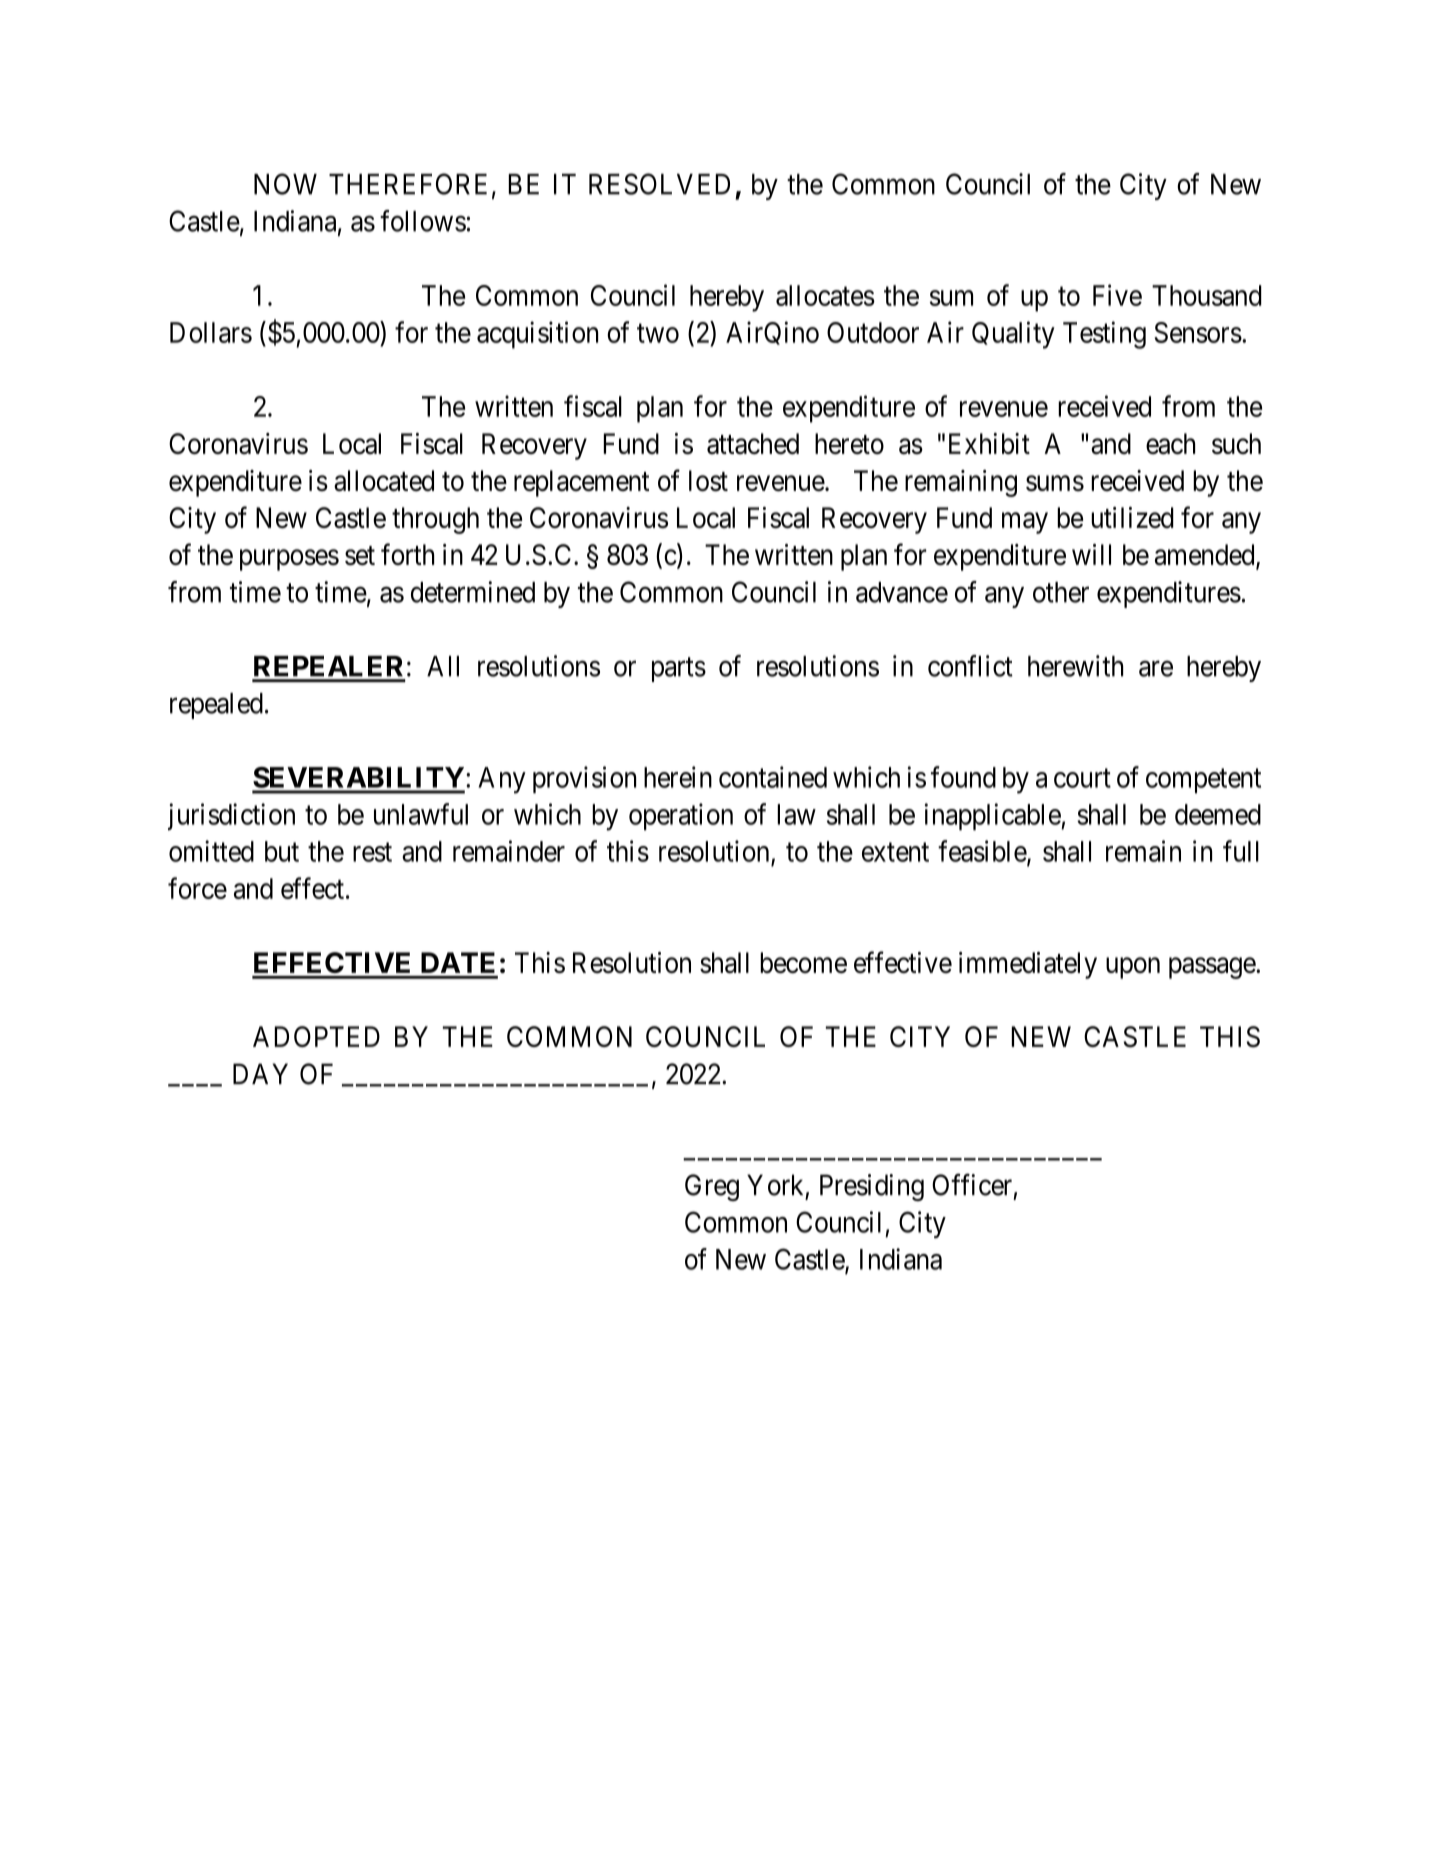 Image resolution: width=1430 pixels, height=1850 pixels. What do you see at coordinates (803, 962) in the screenshot?
I see `become` at bounding box center [803, 962].
